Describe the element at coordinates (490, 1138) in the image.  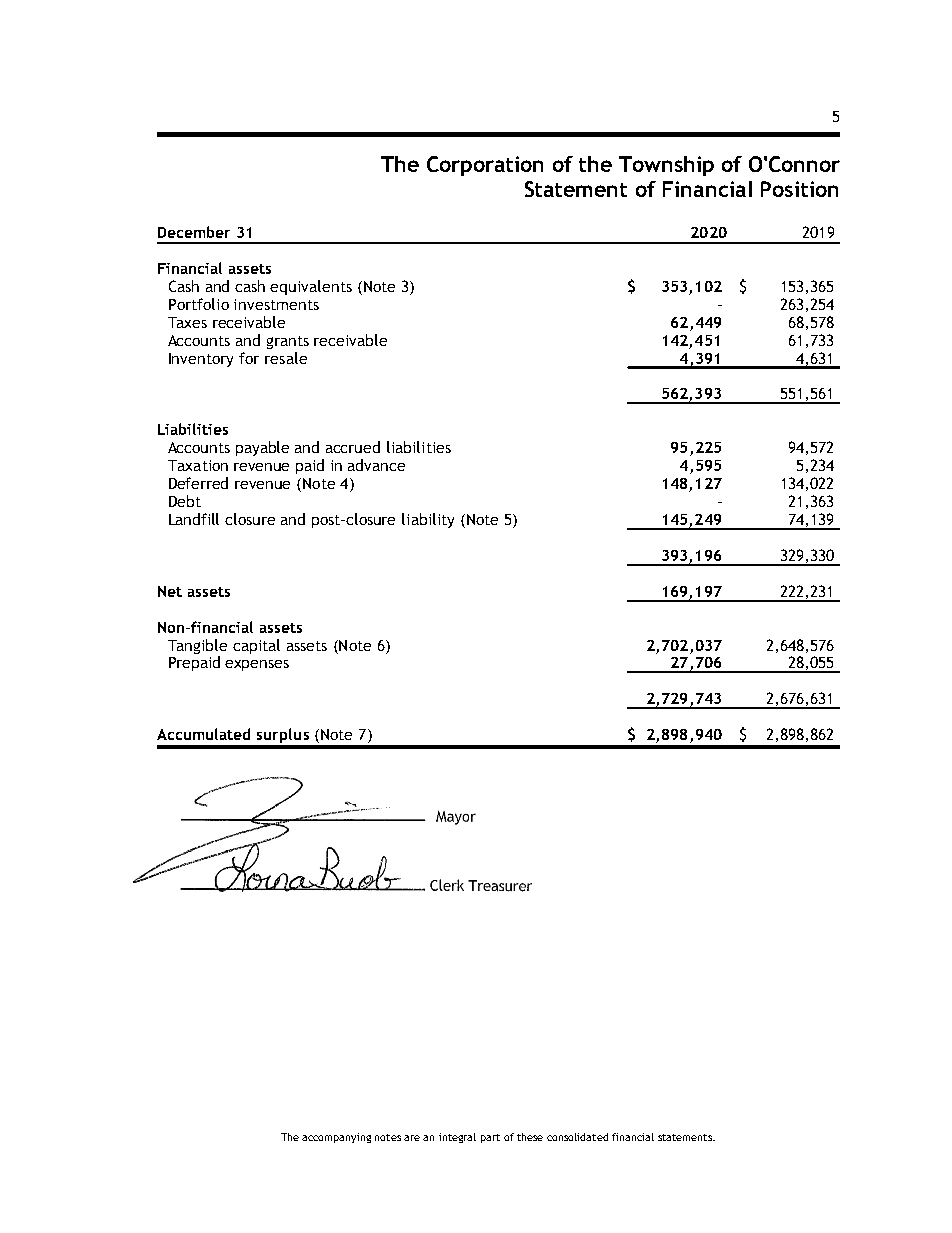
I see `part` at that location.
